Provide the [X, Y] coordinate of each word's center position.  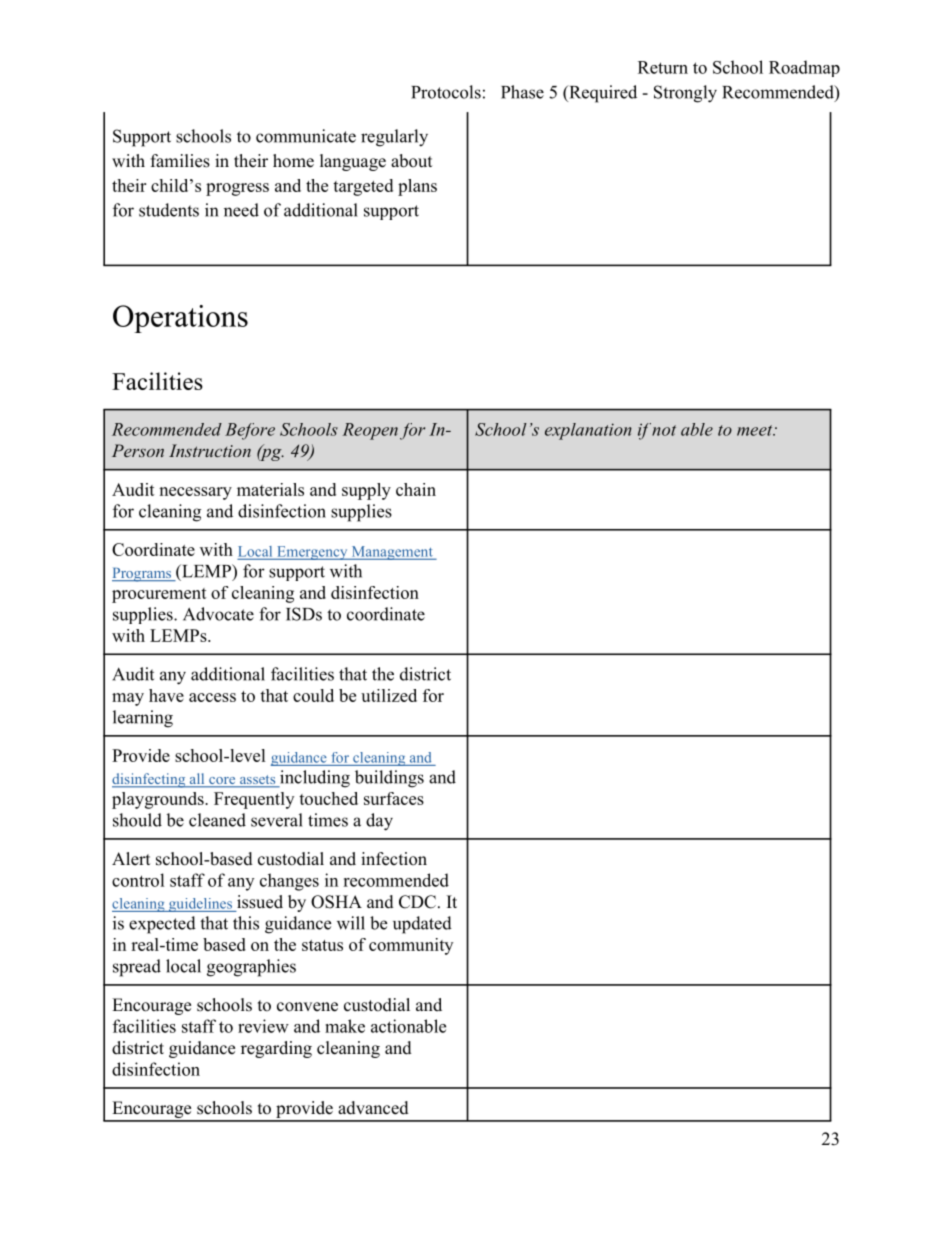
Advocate [218, 614]
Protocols [446, 92]
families [180, 161]
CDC [417, 902]
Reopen [370, 431]
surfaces [394, 798]
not [664, 430]
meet [756, 430]
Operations [180, 319]
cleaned [217, 820]
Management [392, 553]
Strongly [685, 94]
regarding [276, 1049]
